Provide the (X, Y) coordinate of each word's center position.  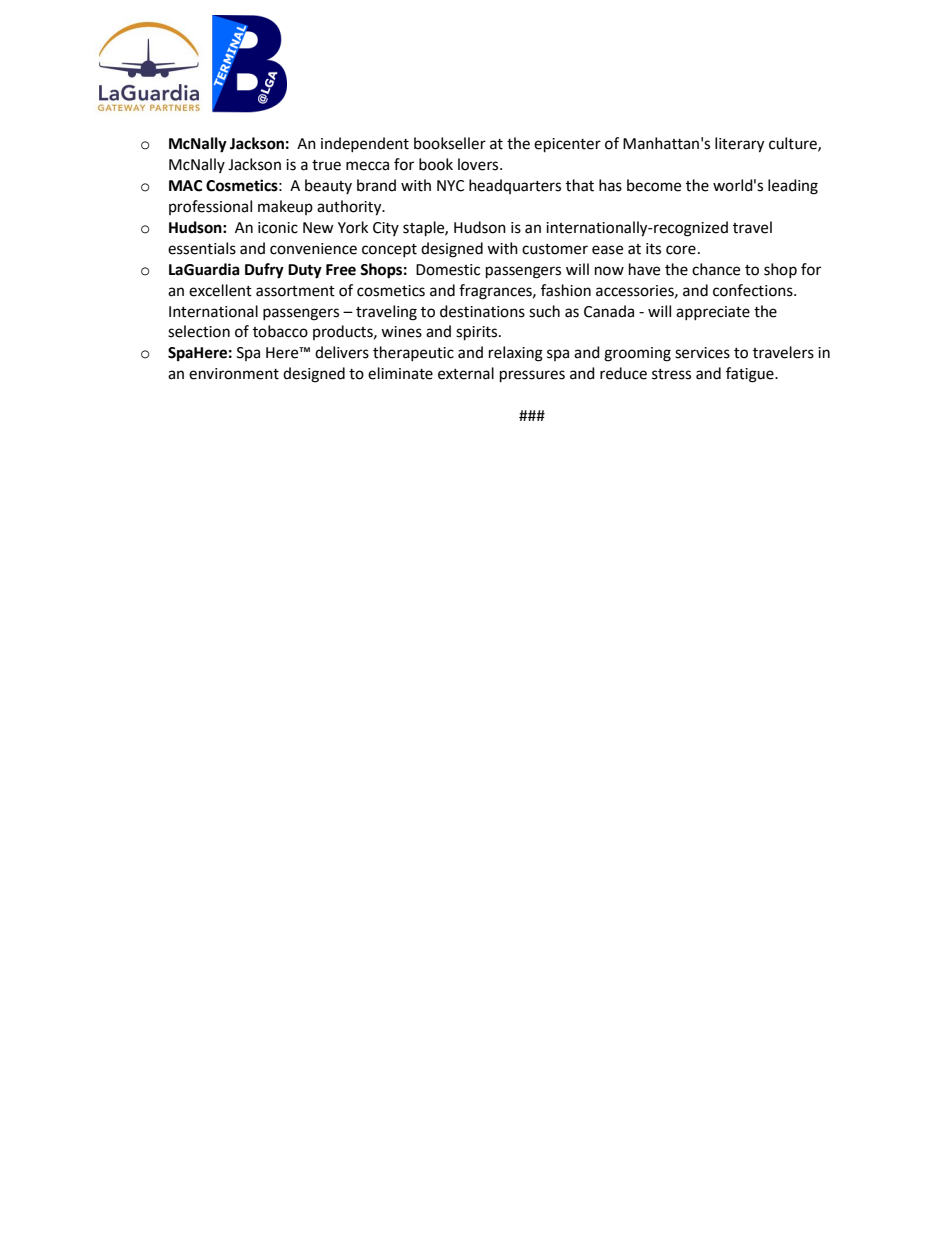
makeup (285, 207)
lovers (479, 164)
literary (739, 145)
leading (793, 187)
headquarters (515, 186)
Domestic (448, 270)
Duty (305, 271)
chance (716, 269)
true (326, 165)
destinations (482, 311)
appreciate (713, 313)
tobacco (280, 331)
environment (234, 374)
